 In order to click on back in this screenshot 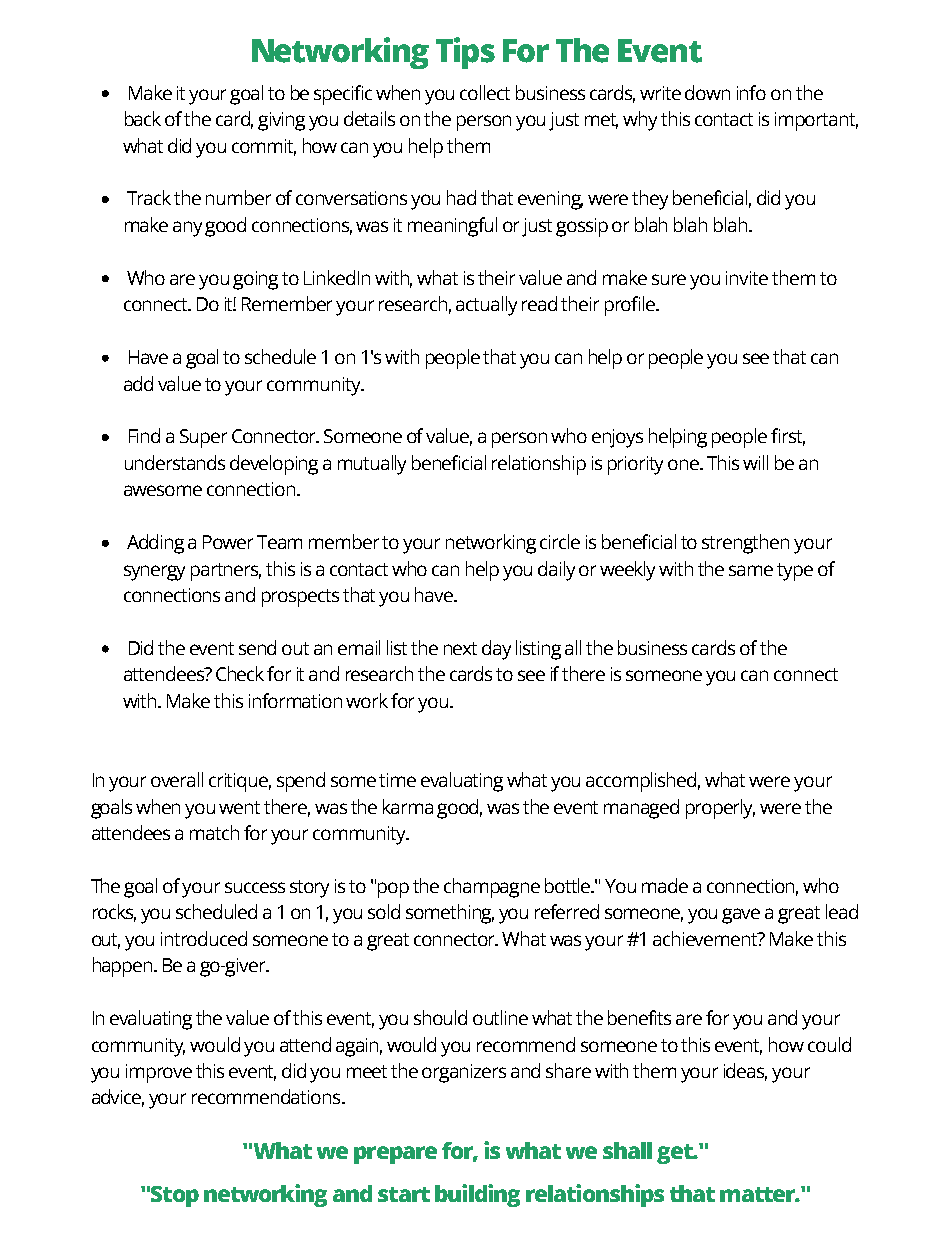, I will do `click(143, 118)`.
